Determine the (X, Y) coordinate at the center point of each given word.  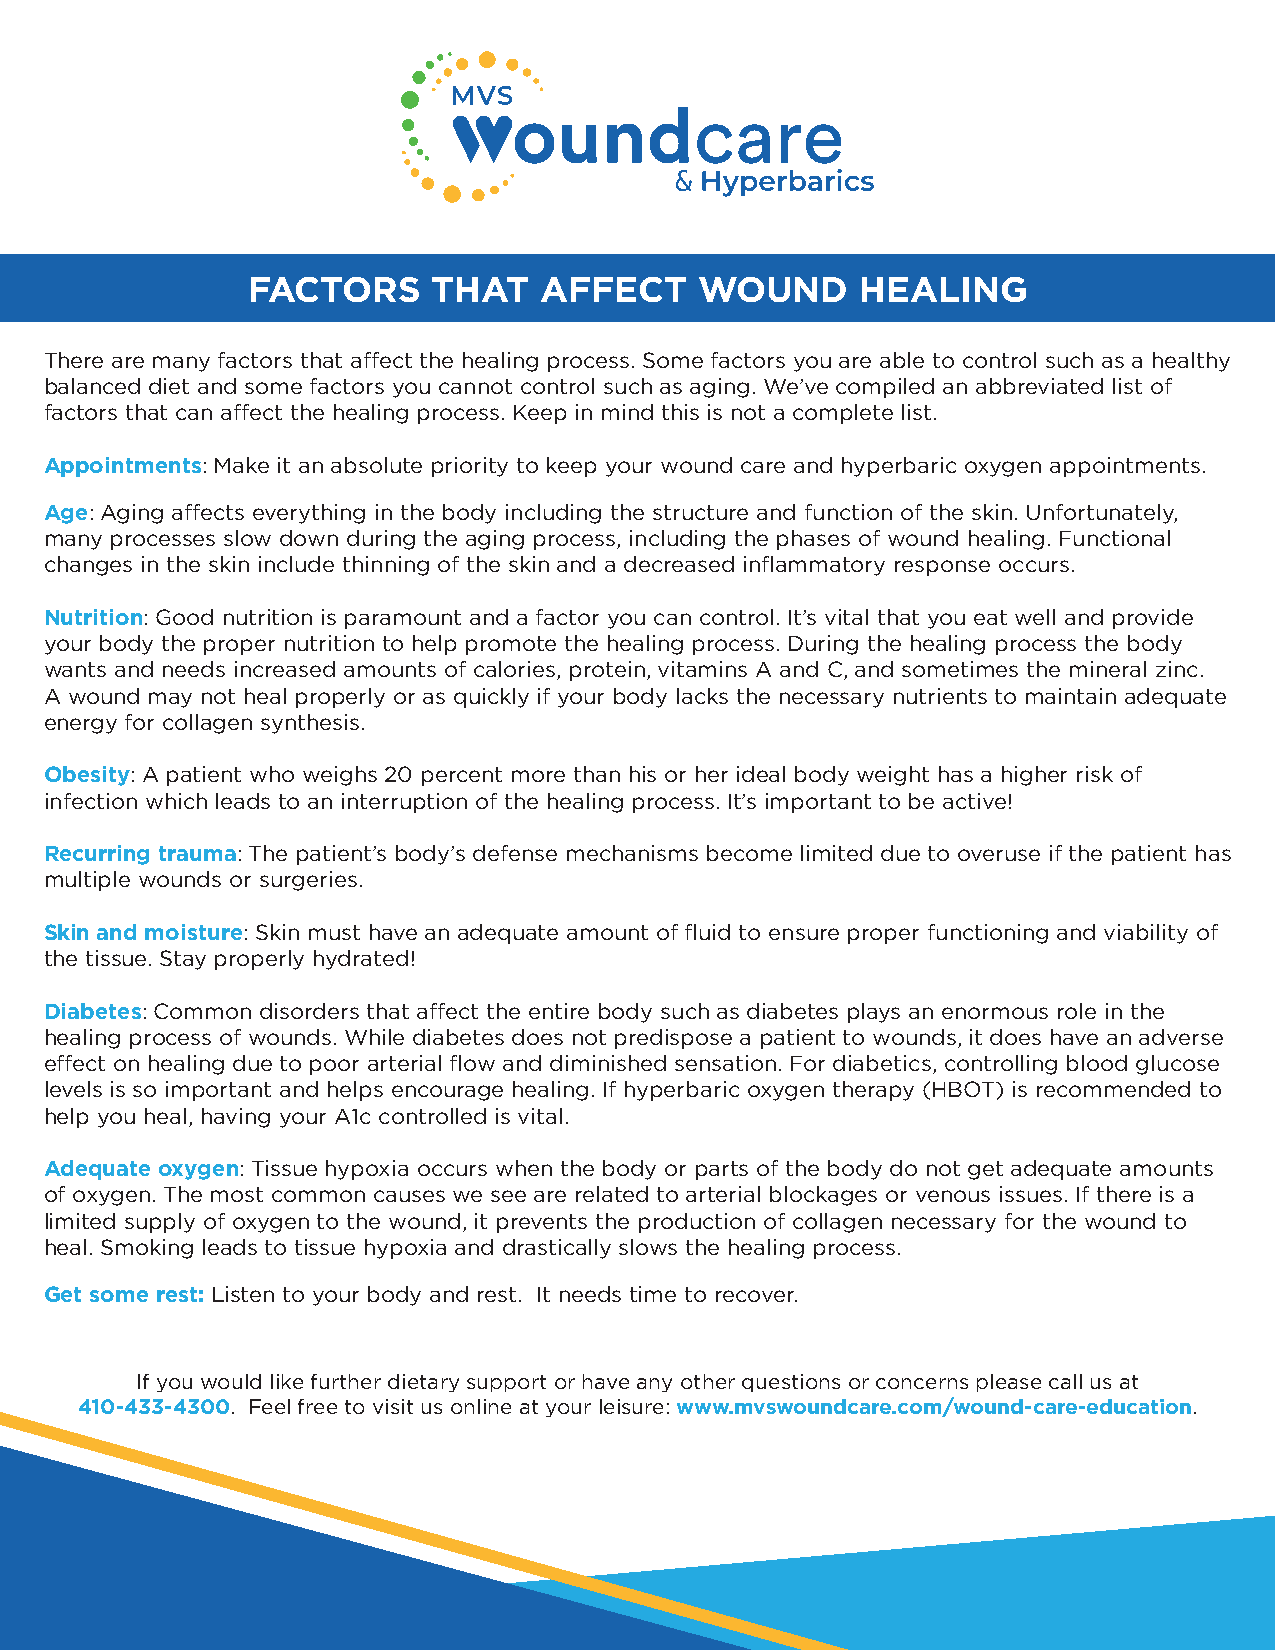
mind (627, 412)
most (237, 1194)
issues (1031, 1194)
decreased (679, 564)
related (612, 1194)
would (231, 1381)
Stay (183, 960)
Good (184, 617)
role (1077, 1011)
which (176, 801)
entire (559, 1011)
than (597, 774)
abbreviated (1039, 386)
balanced (93, 386)
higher (1034, 776)
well (1035, 617)
